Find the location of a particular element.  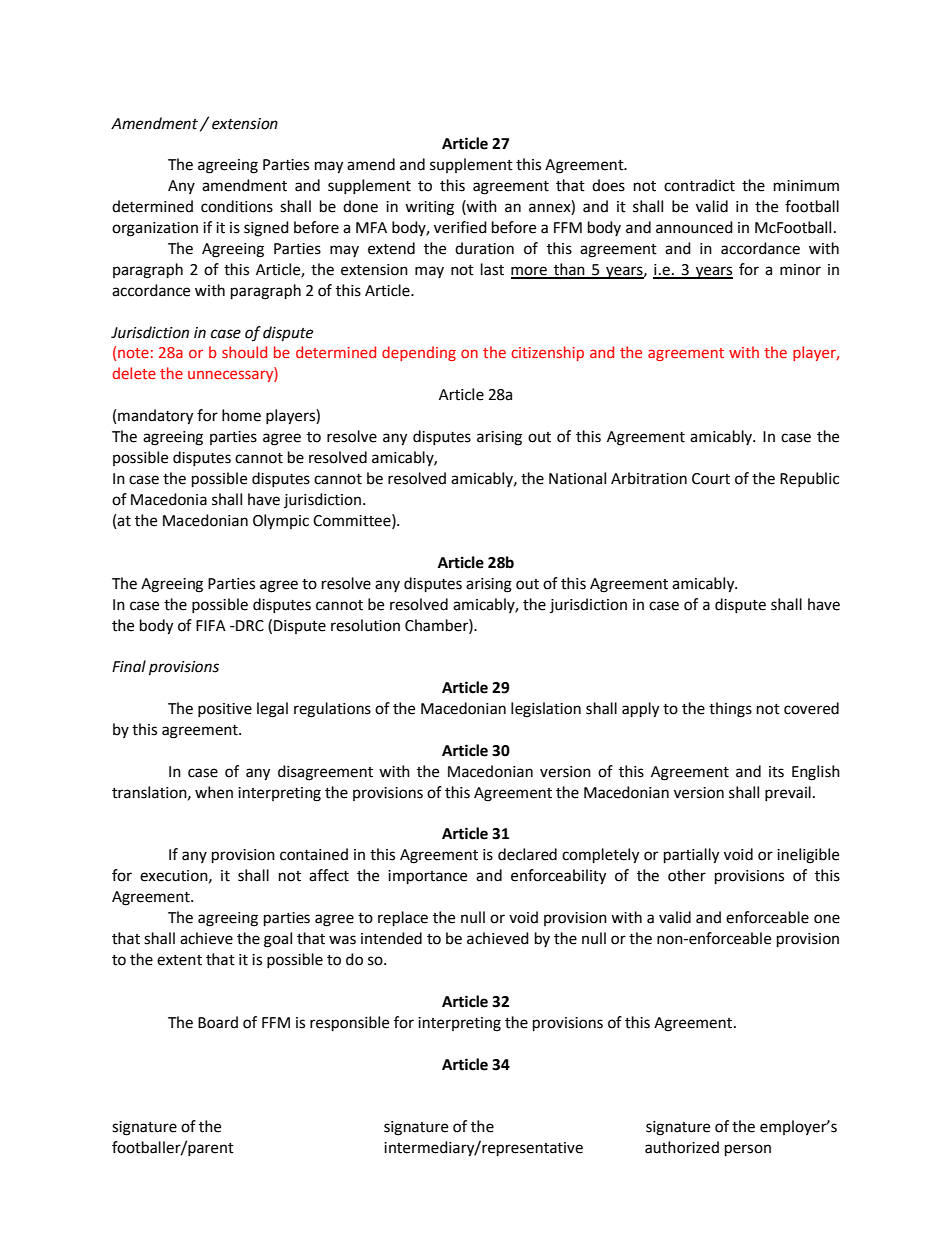

National is located at coordinates (577, 478).
